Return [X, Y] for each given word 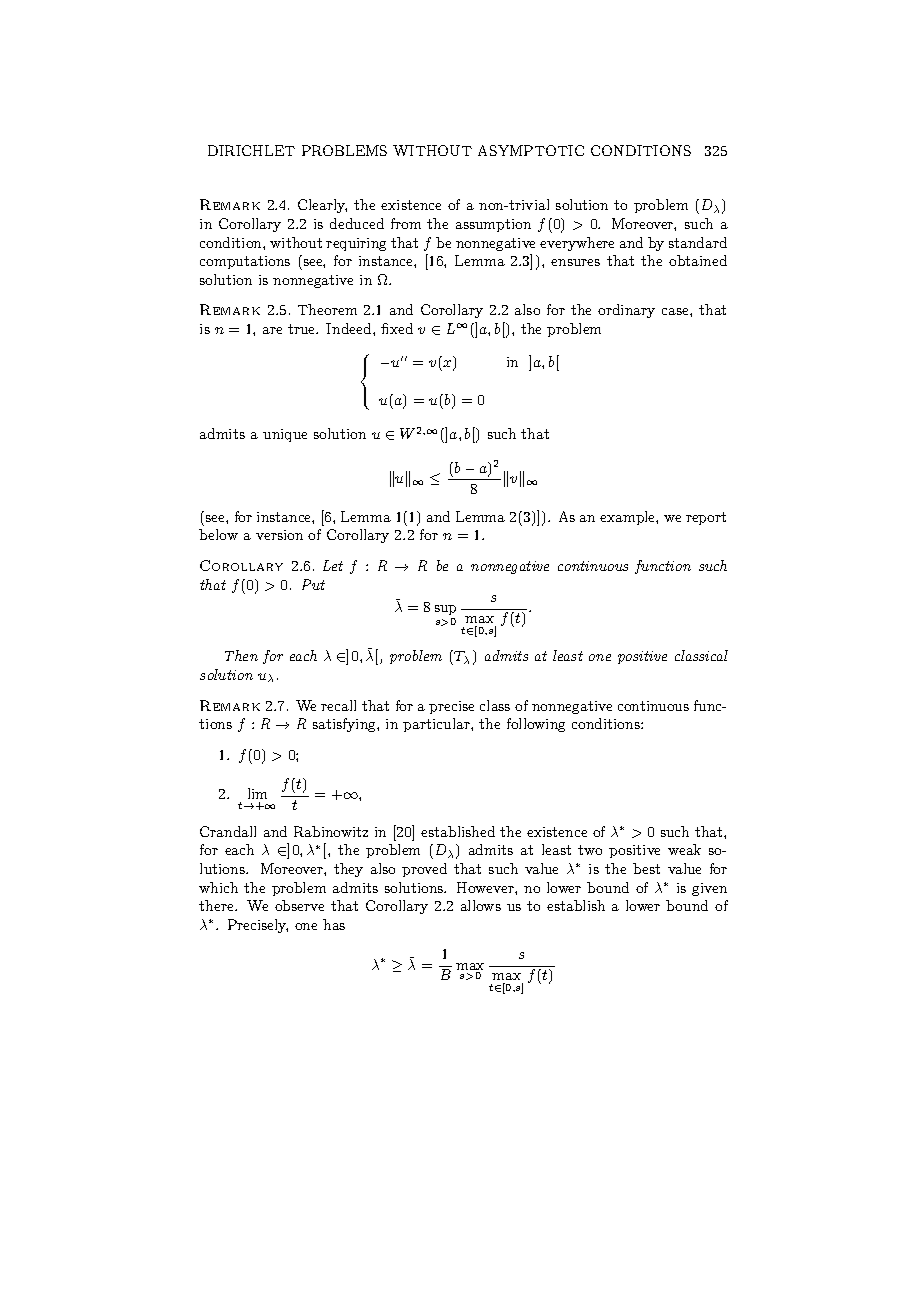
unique [285, 435]
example [628, 518]
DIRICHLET [251, 150]
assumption [493, 225]
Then [241, 655]
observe [299, 905]
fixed [397, 328]
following [536, 725]
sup [445, 610]
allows [481, 905]
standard [698, 242]
